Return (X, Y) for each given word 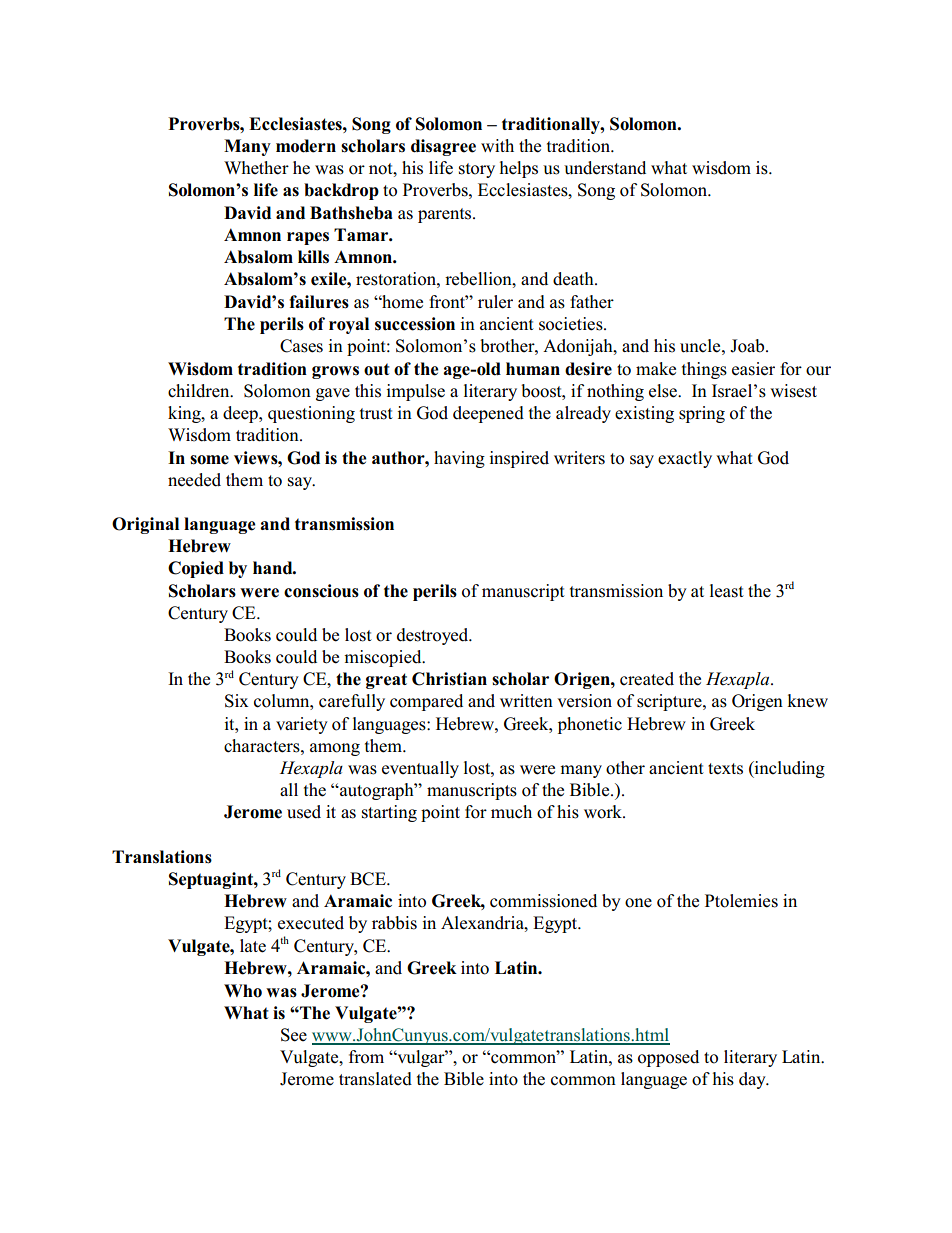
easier (753, 369)
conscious (321, 591)
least (727, 591)
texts (725, 769)
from (366, 1057)
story (477, 170)
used (304, 812)
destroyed (434, 636)
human (533, 369)
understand (605, 168)
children (200, 391)
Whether (256, 168)
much (511, 812)
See (294, 1035)
